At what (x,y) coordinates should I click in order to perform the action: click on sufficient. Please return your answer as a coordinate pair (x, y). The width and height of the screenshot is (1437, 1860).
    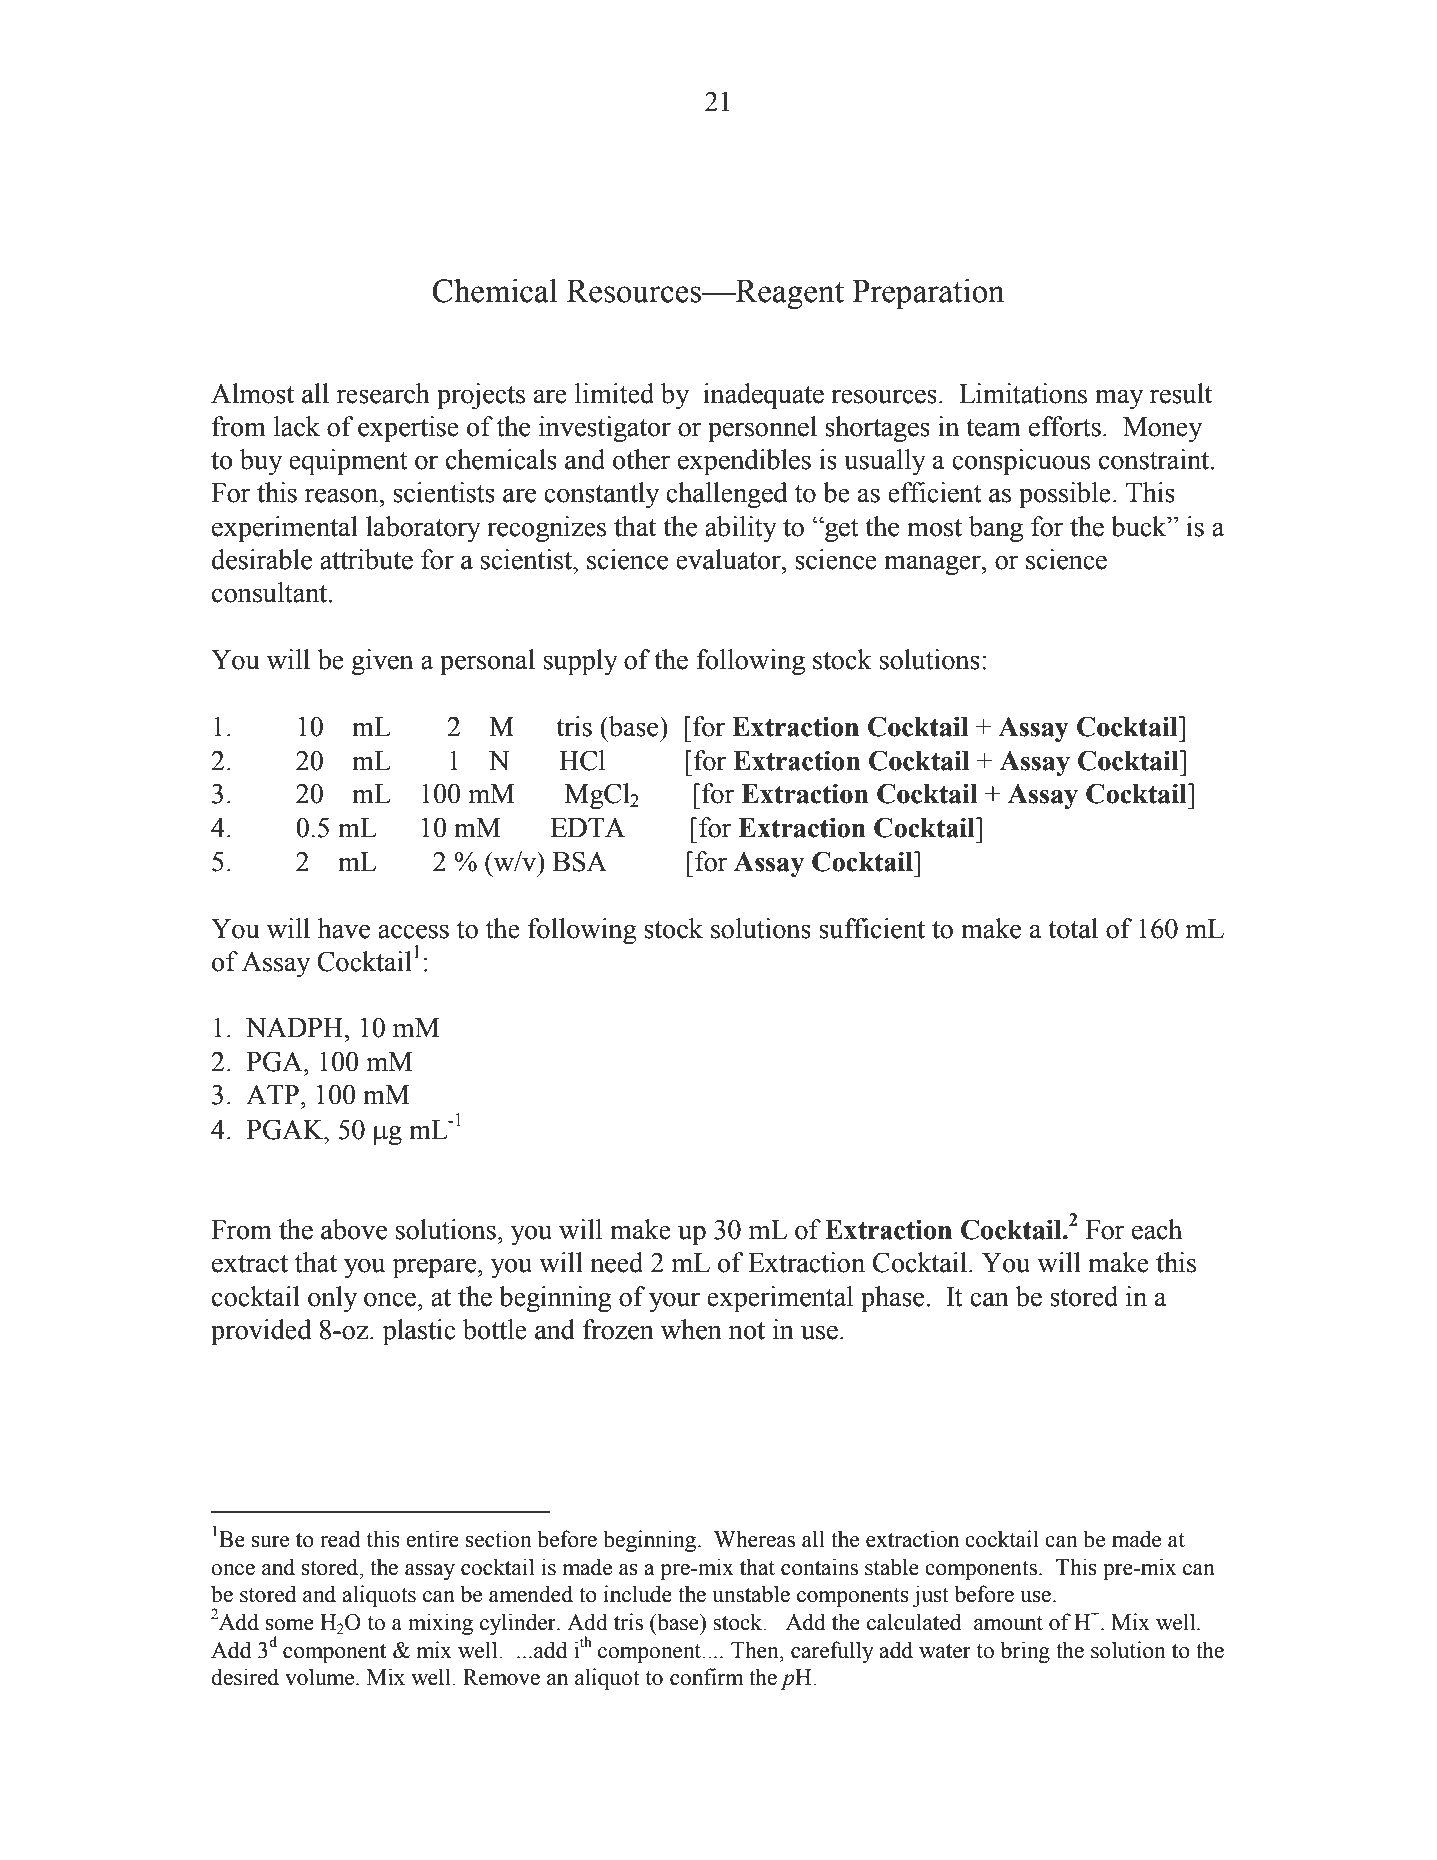
    Looking at the image, I should click on (872, 928).
